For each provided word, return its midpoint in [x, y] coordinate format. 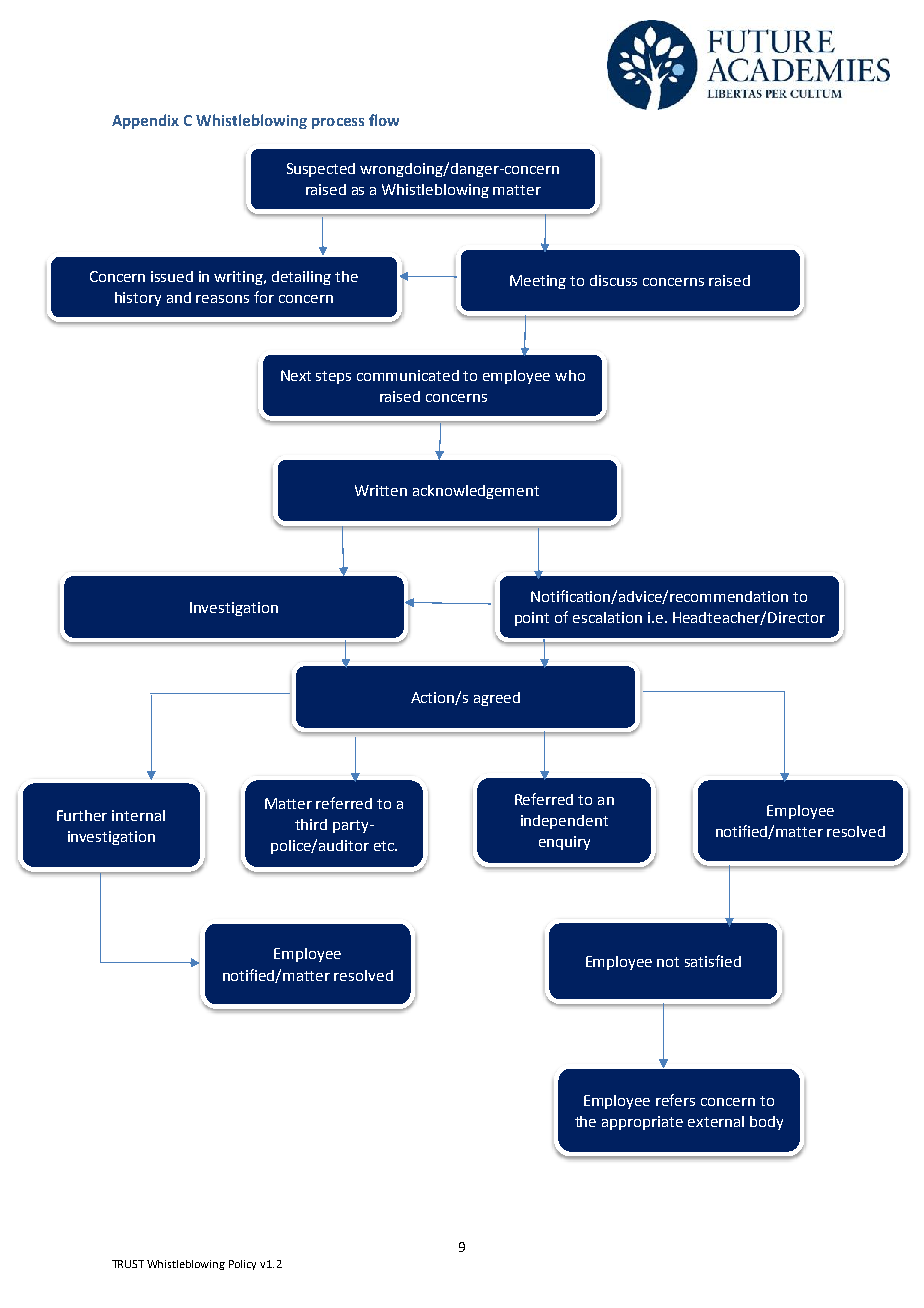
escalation [607, 617]
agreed [497, 699]
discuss [613, 280]
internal [138, 815]
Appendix [145, 121]
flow [384, 120]
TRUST [128, 1264]
